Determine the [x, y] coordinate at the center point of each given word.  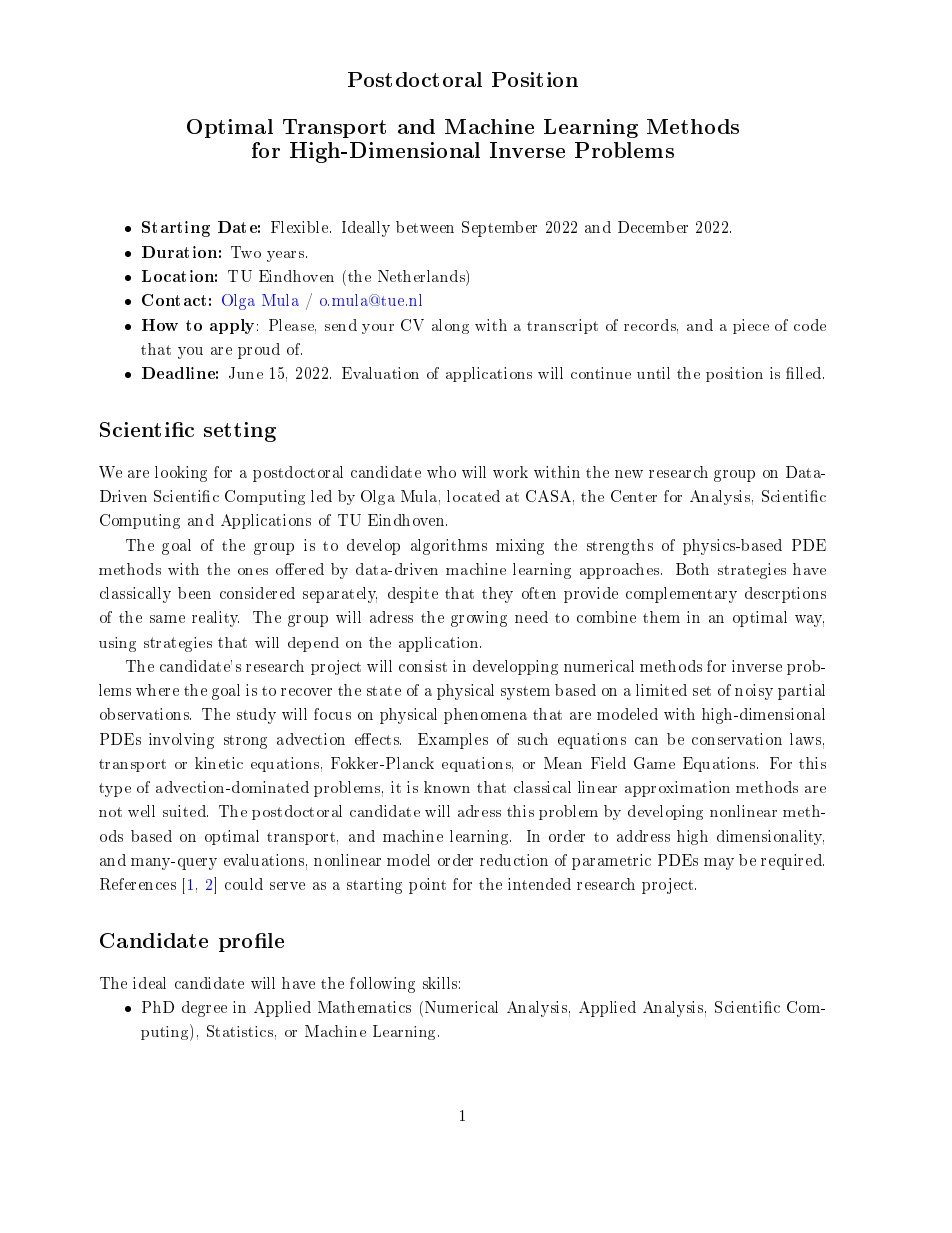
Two [246, 252]
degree [204, 1009]
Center [634, 496]
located [473, 496]
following [382, 985]
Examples [453, 741]
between [425, 227]
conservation [737, 739]
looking [181, 474]
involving [181, 741]
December [653, 227]
